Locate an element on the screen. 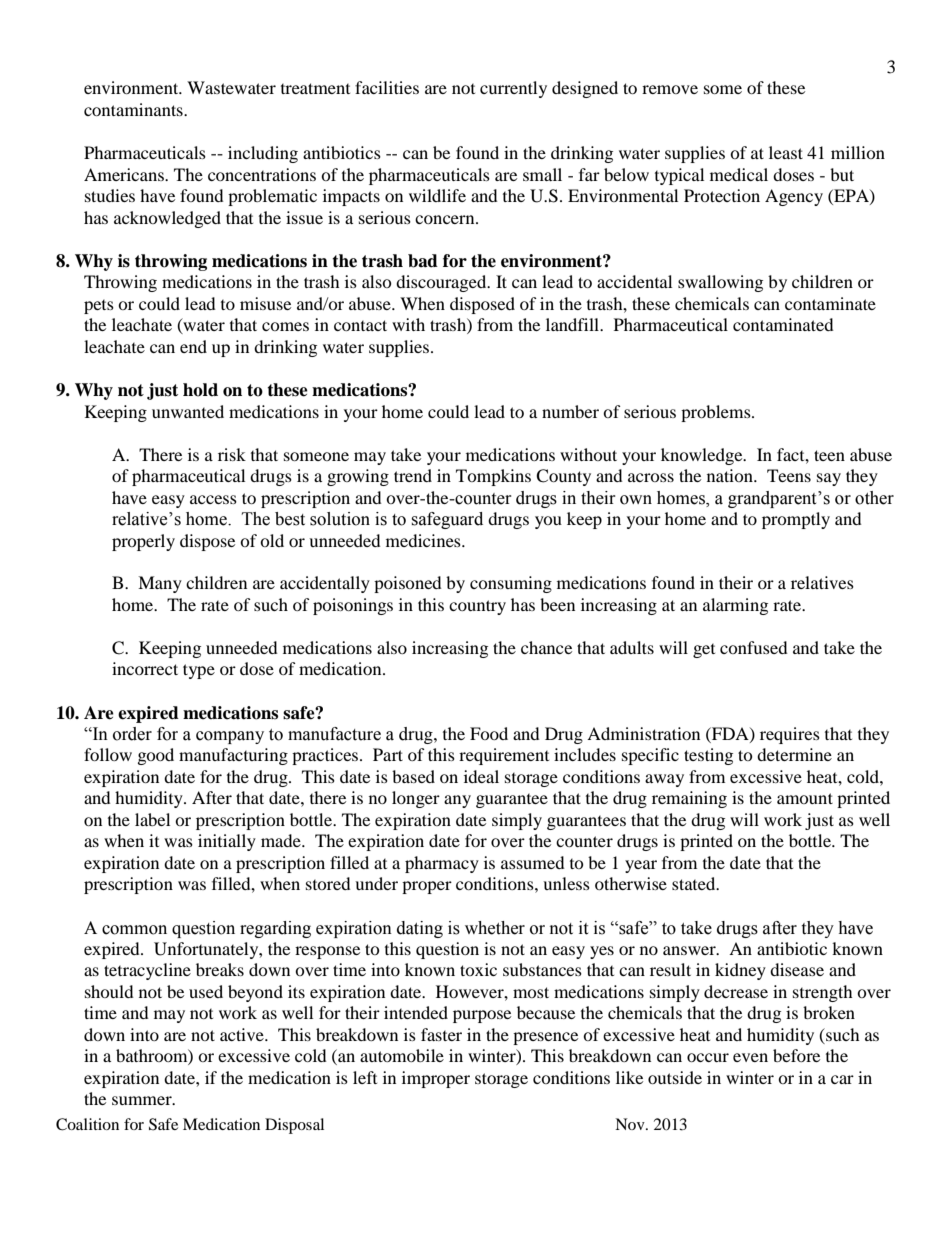 The height and width of the screenshot is (1233, 952). currently is located at coordinates (513, 89).
